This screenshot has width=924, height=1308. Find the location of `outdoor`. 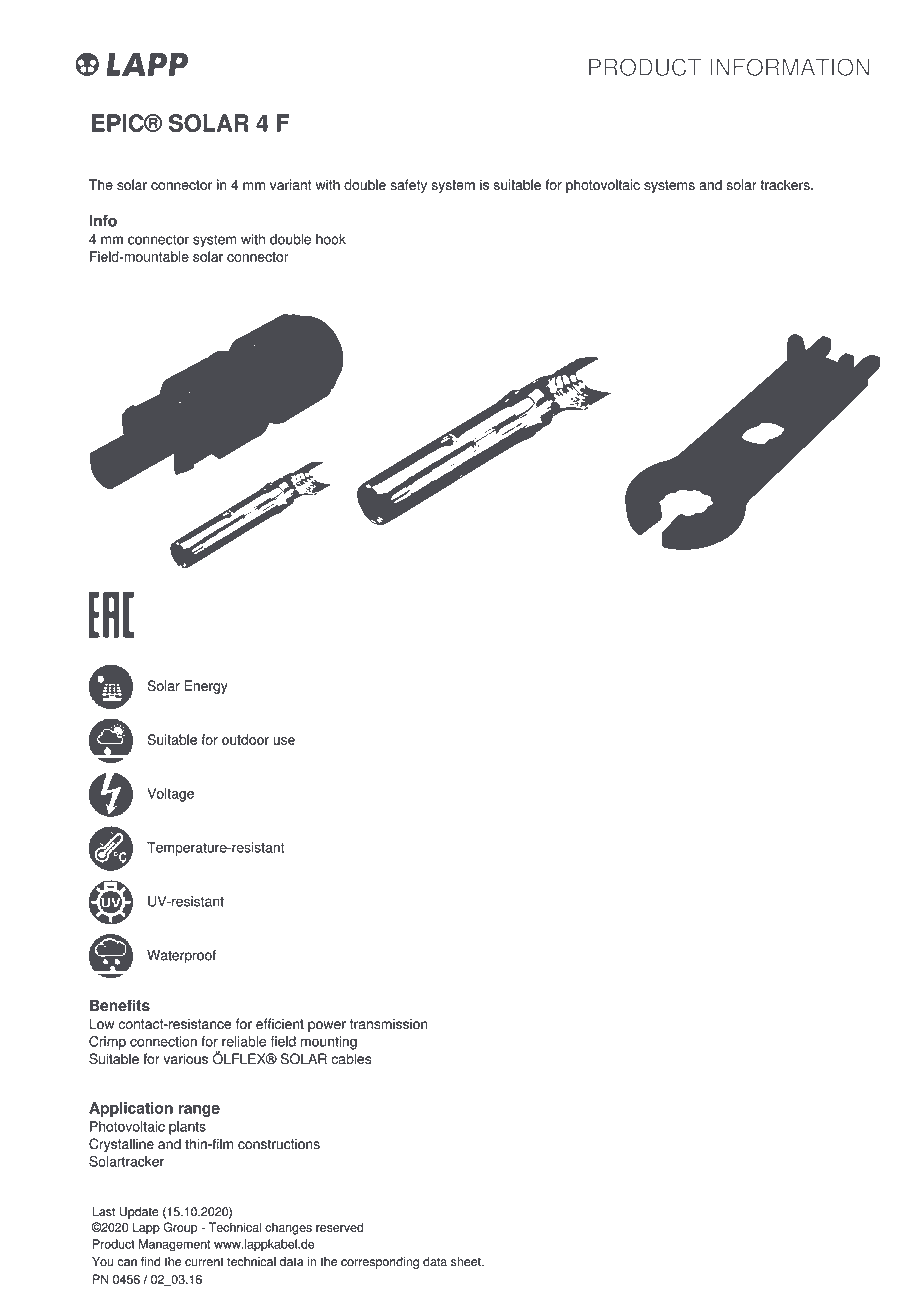

outdoor is located at coordinates (245, 739).
